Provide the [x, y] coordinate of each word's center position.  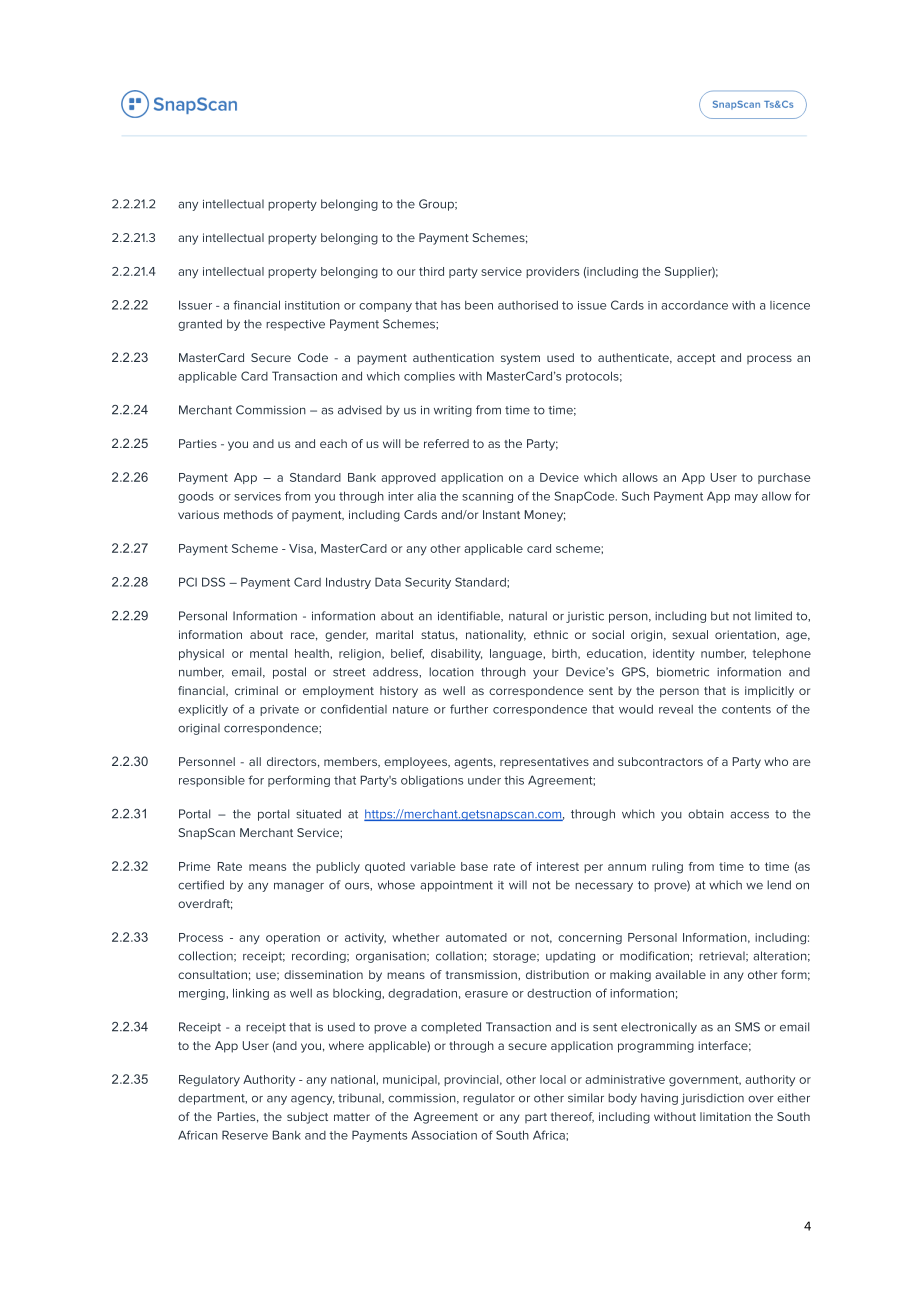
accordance [694, 305]
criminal [256, 690]
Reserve [245, 1135]
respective [295, 325]
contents [746, 709]
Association [444, 1135]
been [479, 305]
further [469, 709]
